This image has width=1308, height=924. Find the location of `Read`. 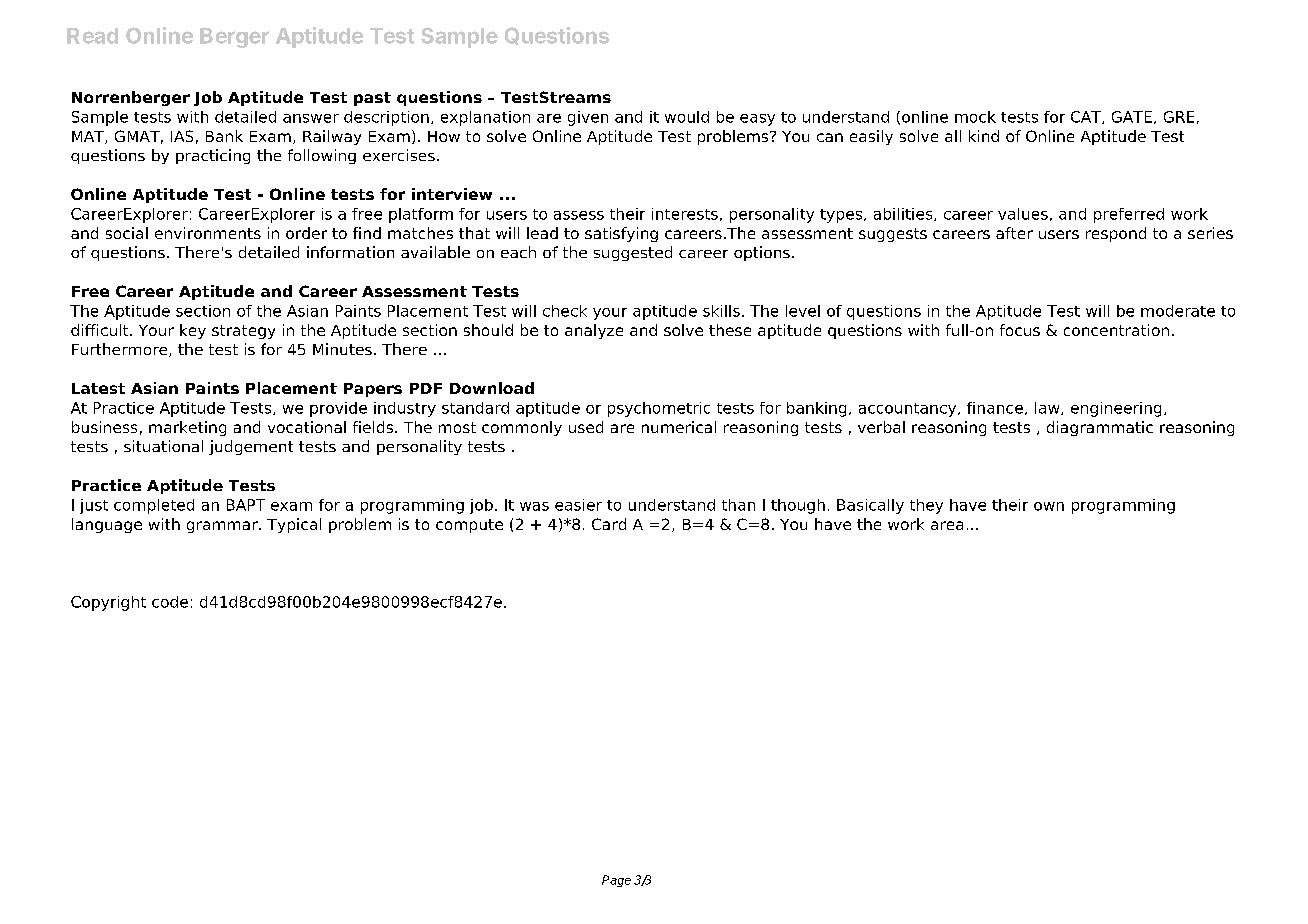

Read is located at coordinates (92, 36).
